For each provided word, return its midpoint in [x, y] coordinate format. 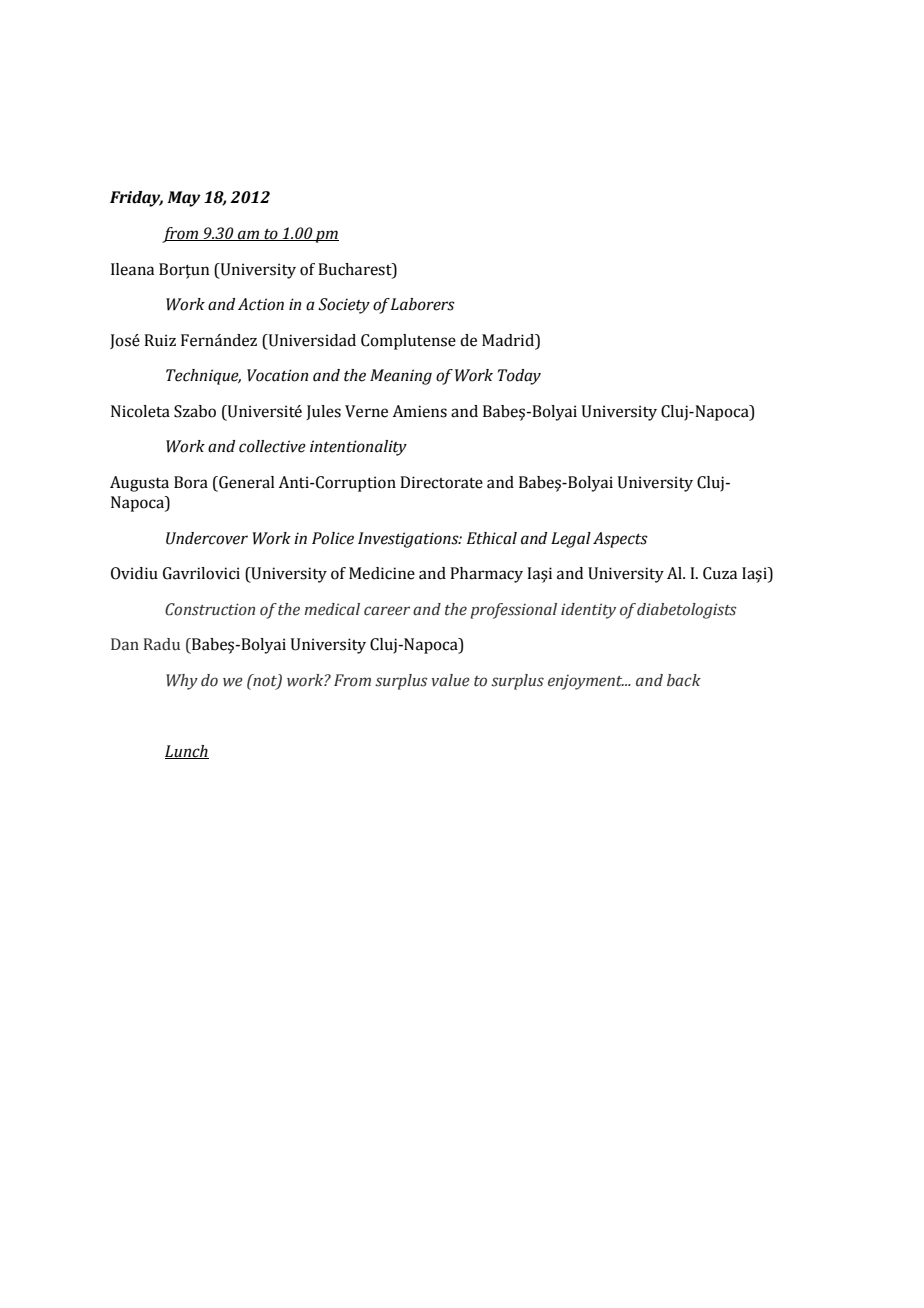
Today [519, 377]
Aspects [620, 540]
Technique [203, 377]
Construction [210, 609]
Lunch [187, 752]
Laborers [423, 304]
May [184, 199]
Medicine [382, 573]
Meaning [401, 377]
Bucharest [356, 269]
